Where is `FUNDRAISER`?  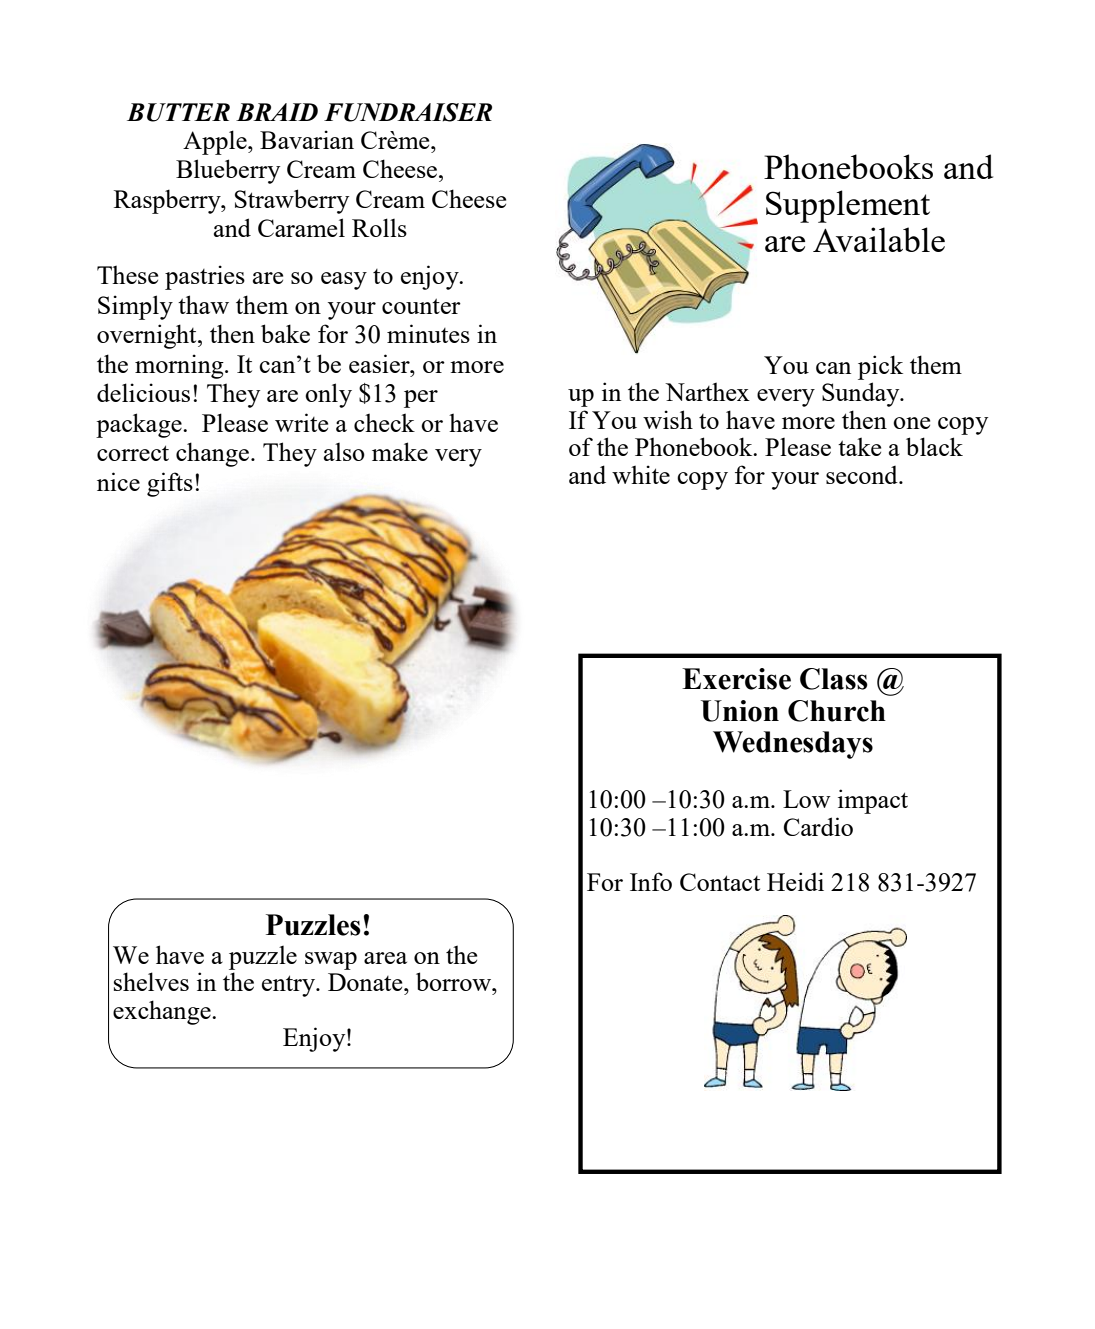
FUNDRAISER is located at coordinates (408, 112).
